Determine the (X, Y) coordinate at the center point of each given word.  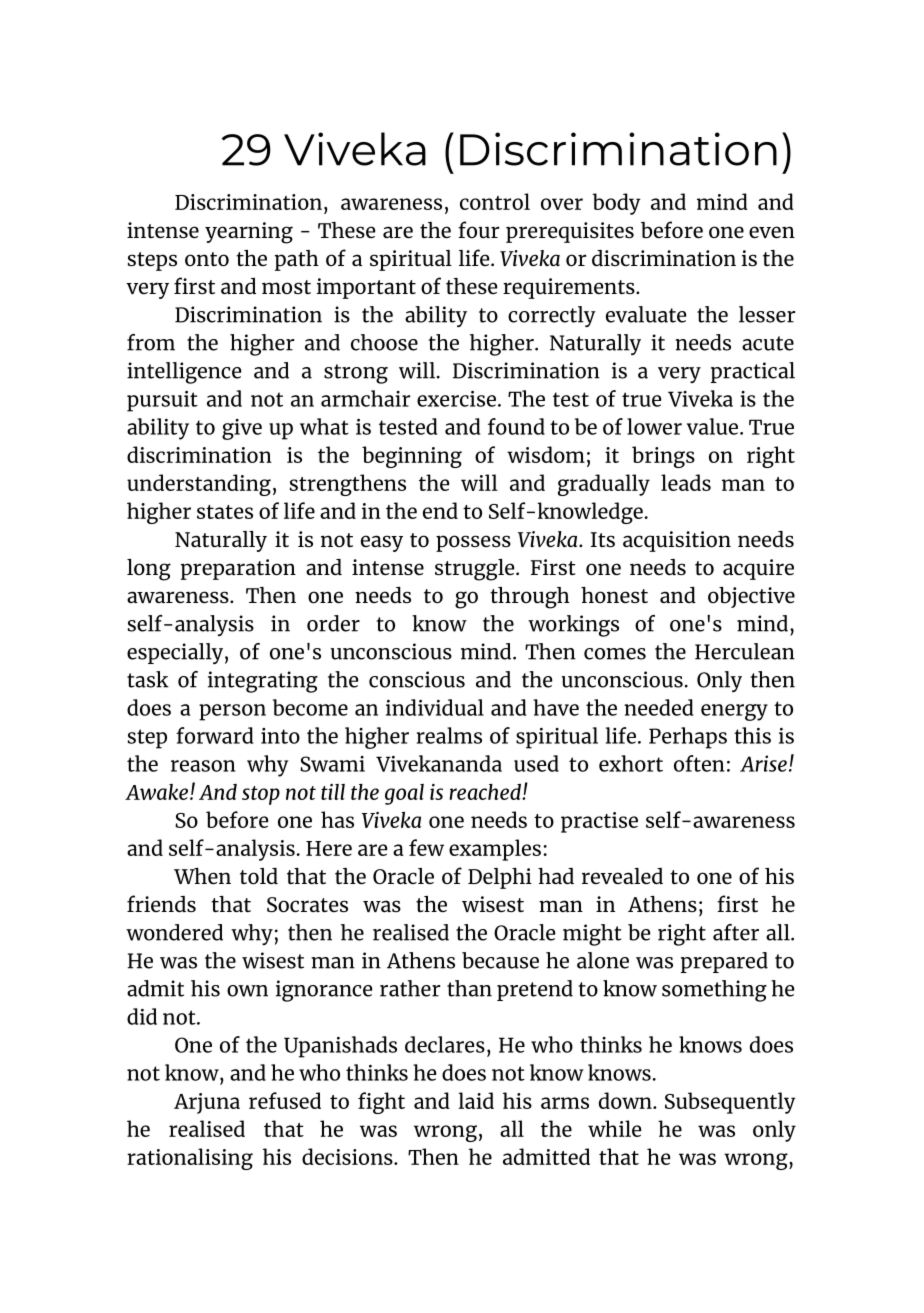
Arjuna (207, 1103)
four (478, 229)
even (772, 232)
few (426, 847)
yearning (249, 233)
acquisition (677, 541)
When (202, 876)
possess (473, 543)
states (225, 512)
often (699, 763)
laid (476, 1100)
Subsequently (730, 1103)
